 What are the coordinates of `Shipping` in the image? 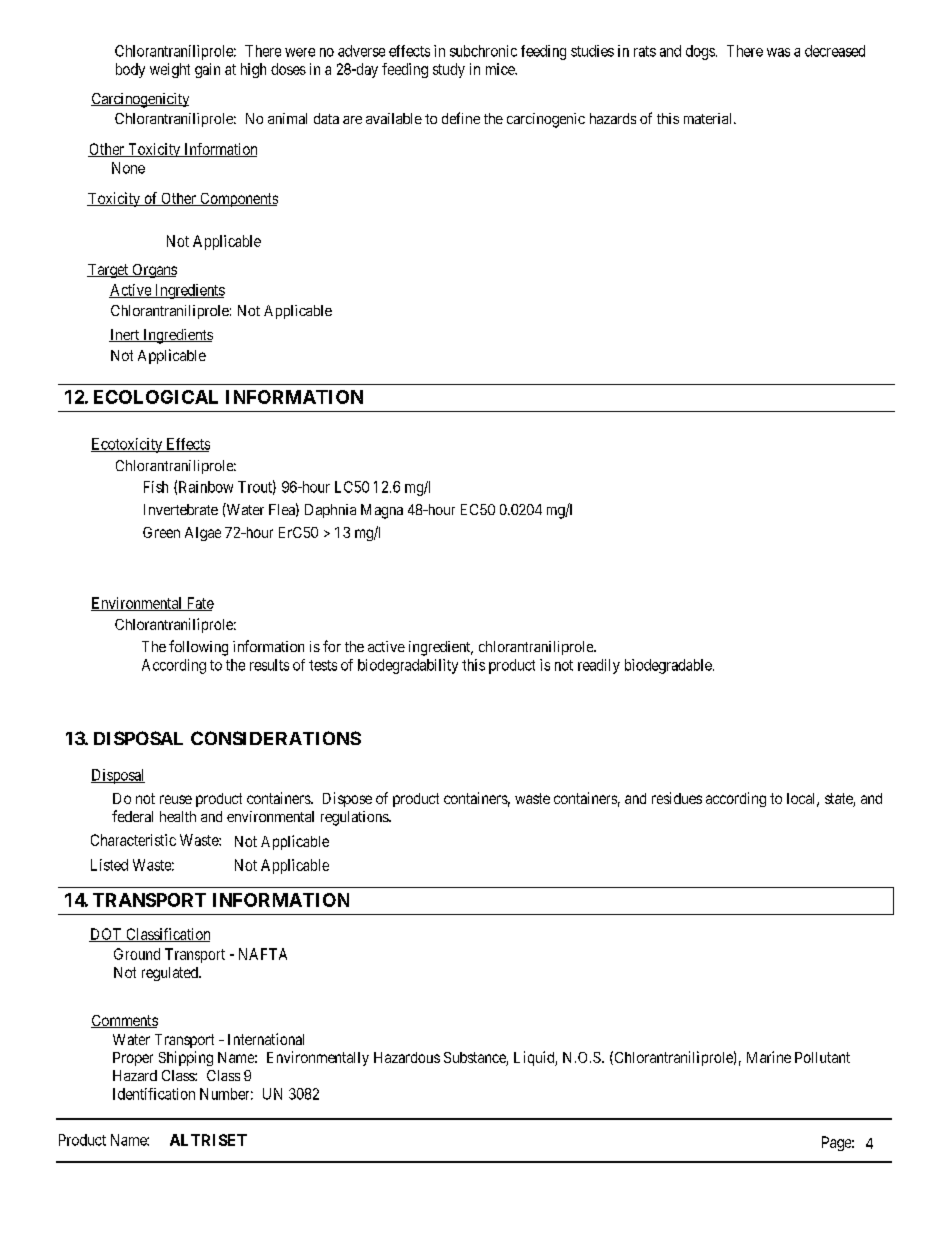 It's located at (186, 1058).
